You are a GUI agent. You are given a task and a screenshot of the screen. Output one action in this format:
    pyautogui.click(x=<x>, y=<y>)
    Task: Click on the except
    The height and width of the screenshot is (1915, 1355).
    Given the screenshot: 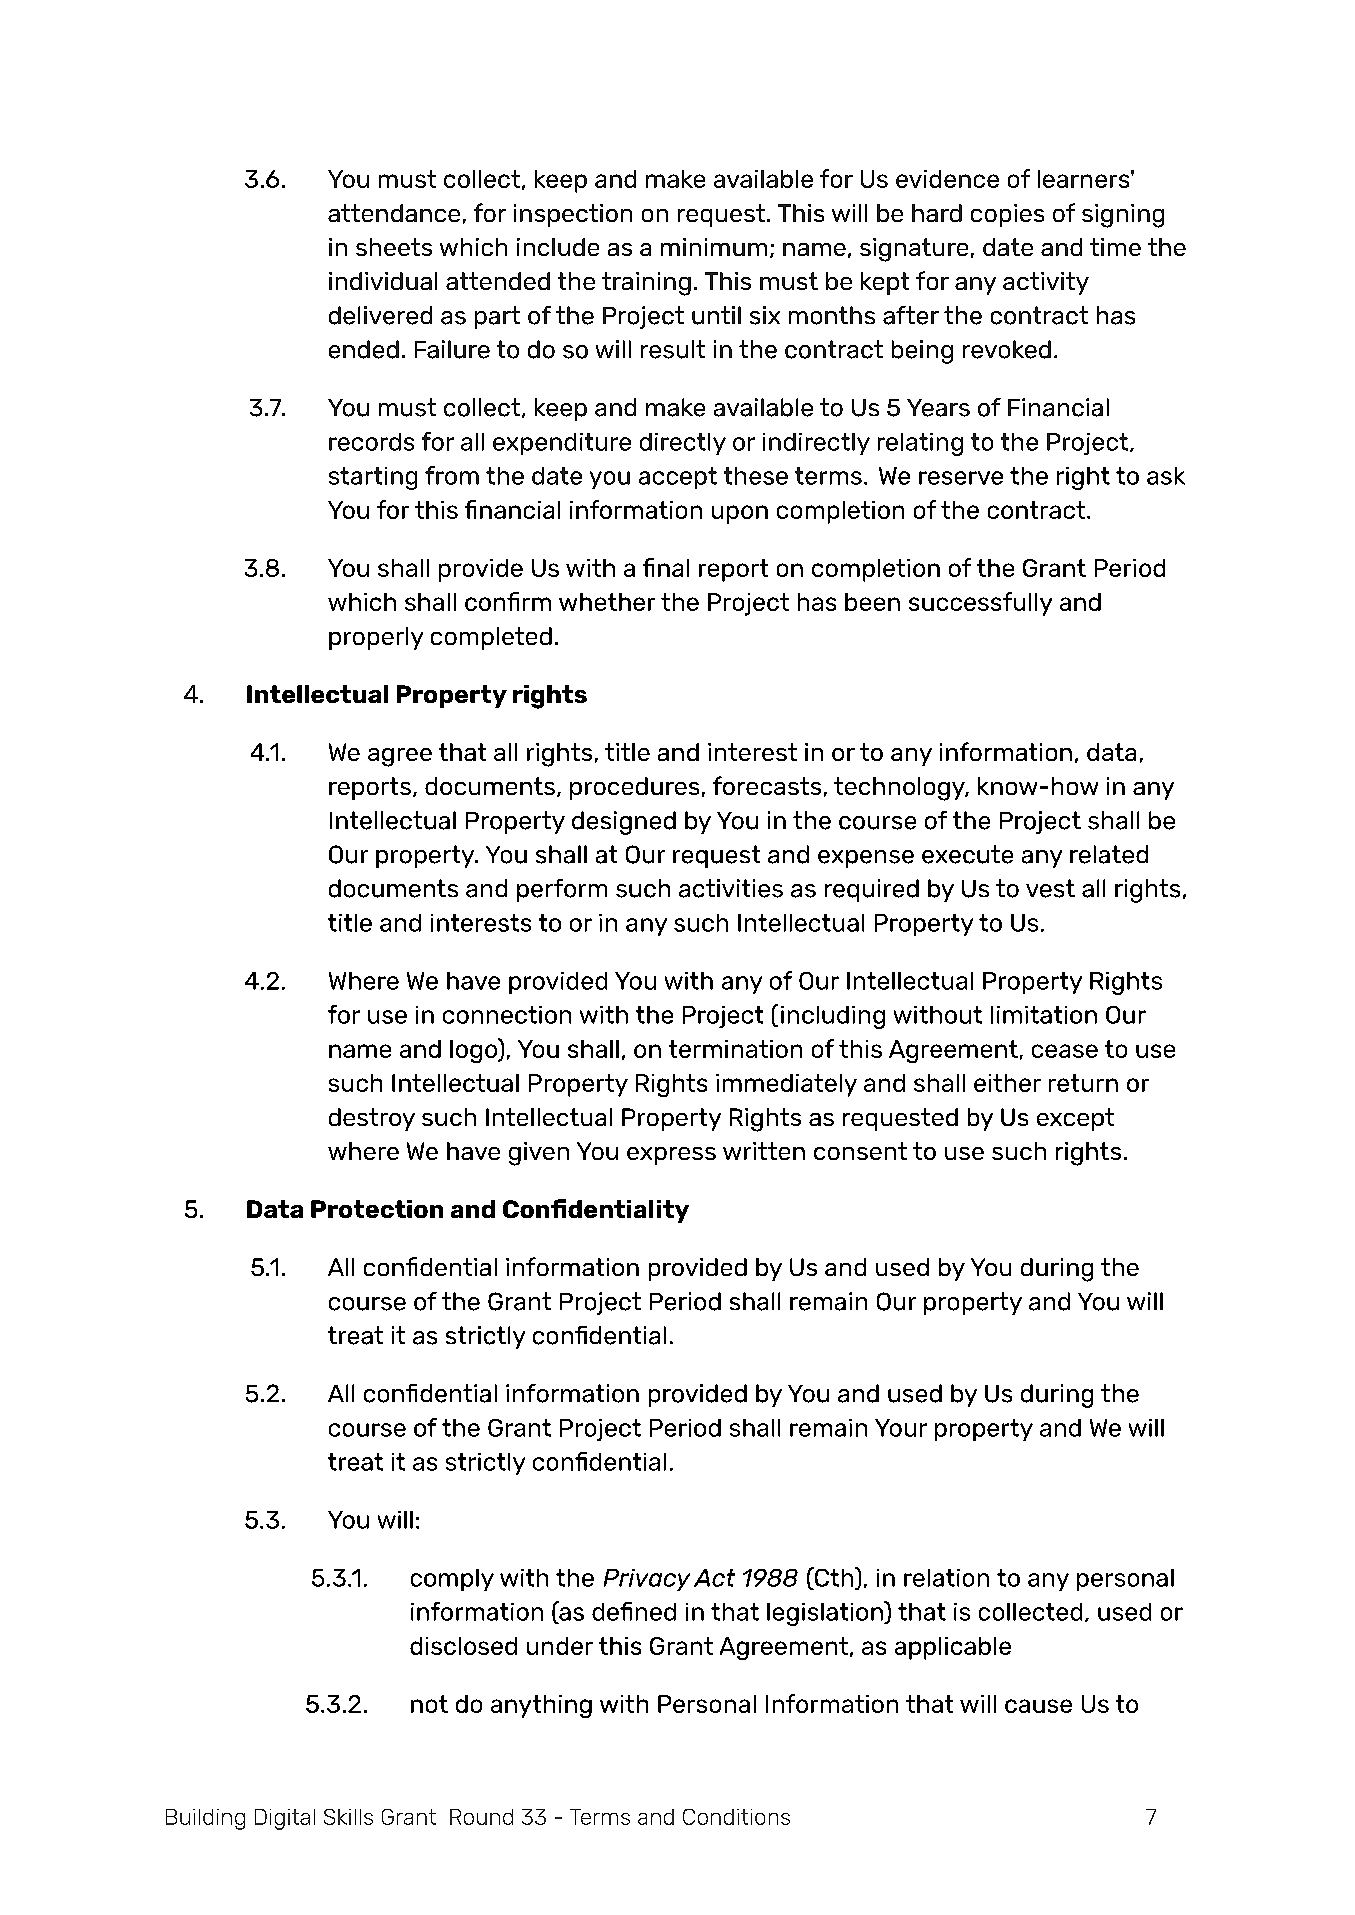 What is the action you would take?
    pyautogui.click(x=1075, y=1119)
